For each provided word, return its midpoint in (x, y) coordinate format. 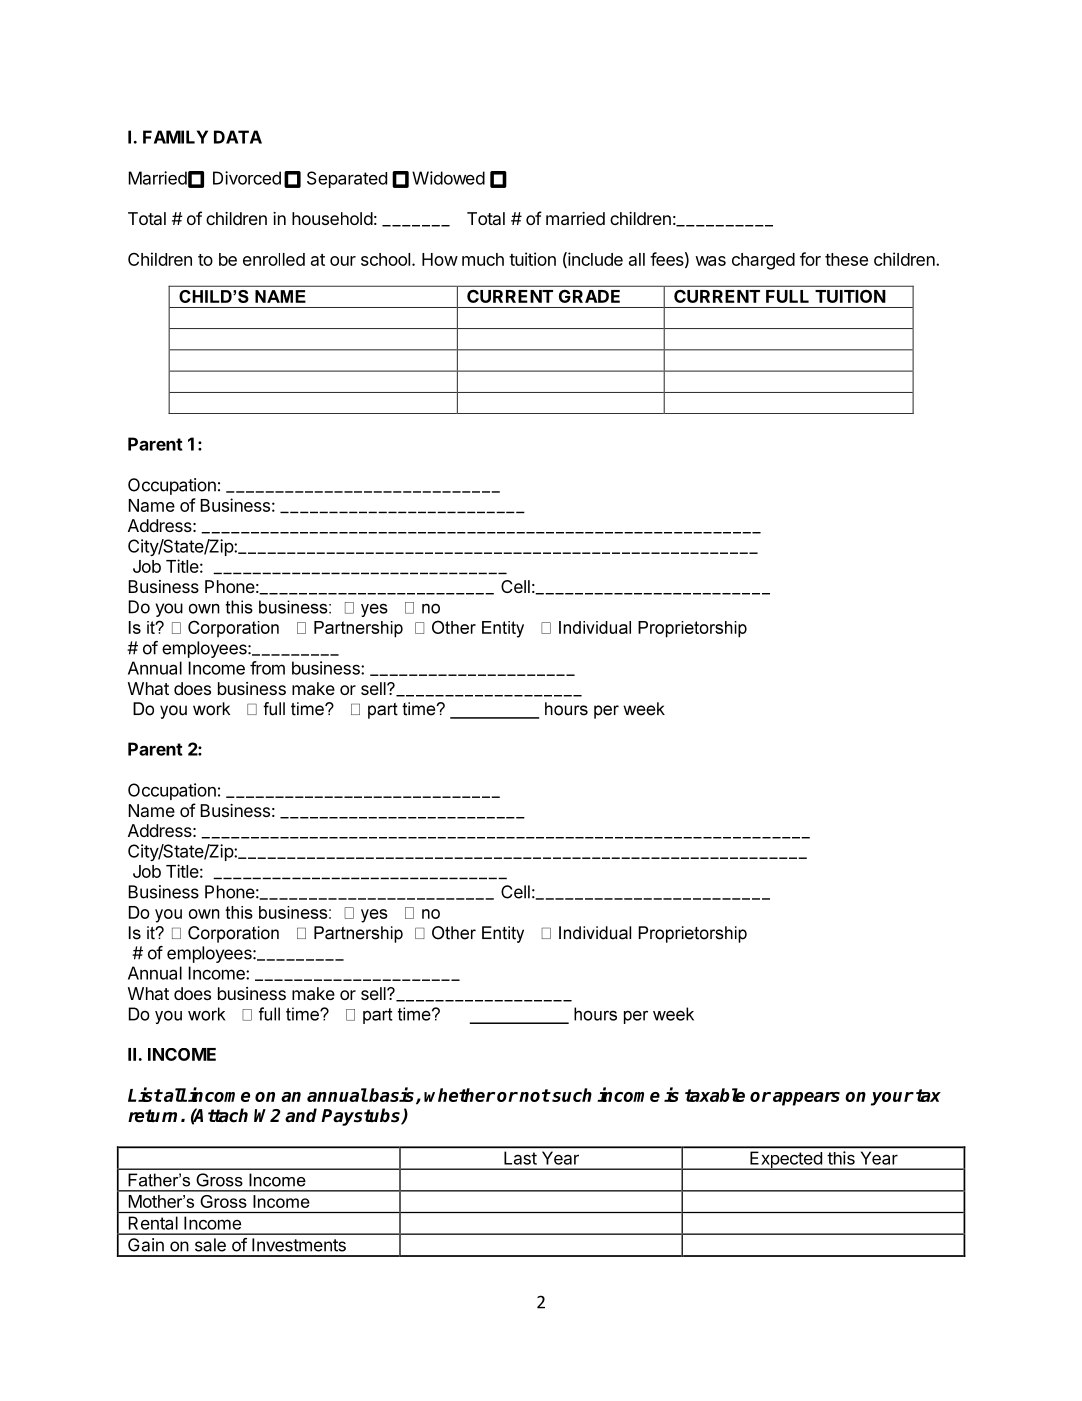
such (571, 1095)
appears (806, 1099)
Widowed (448, 178)
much (483, 259)
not (534, 1095)
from (267, 668)
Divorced (247, 178)
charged (763, 261)
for (810, 259)
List (145, 1094)
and (301, 1115)
